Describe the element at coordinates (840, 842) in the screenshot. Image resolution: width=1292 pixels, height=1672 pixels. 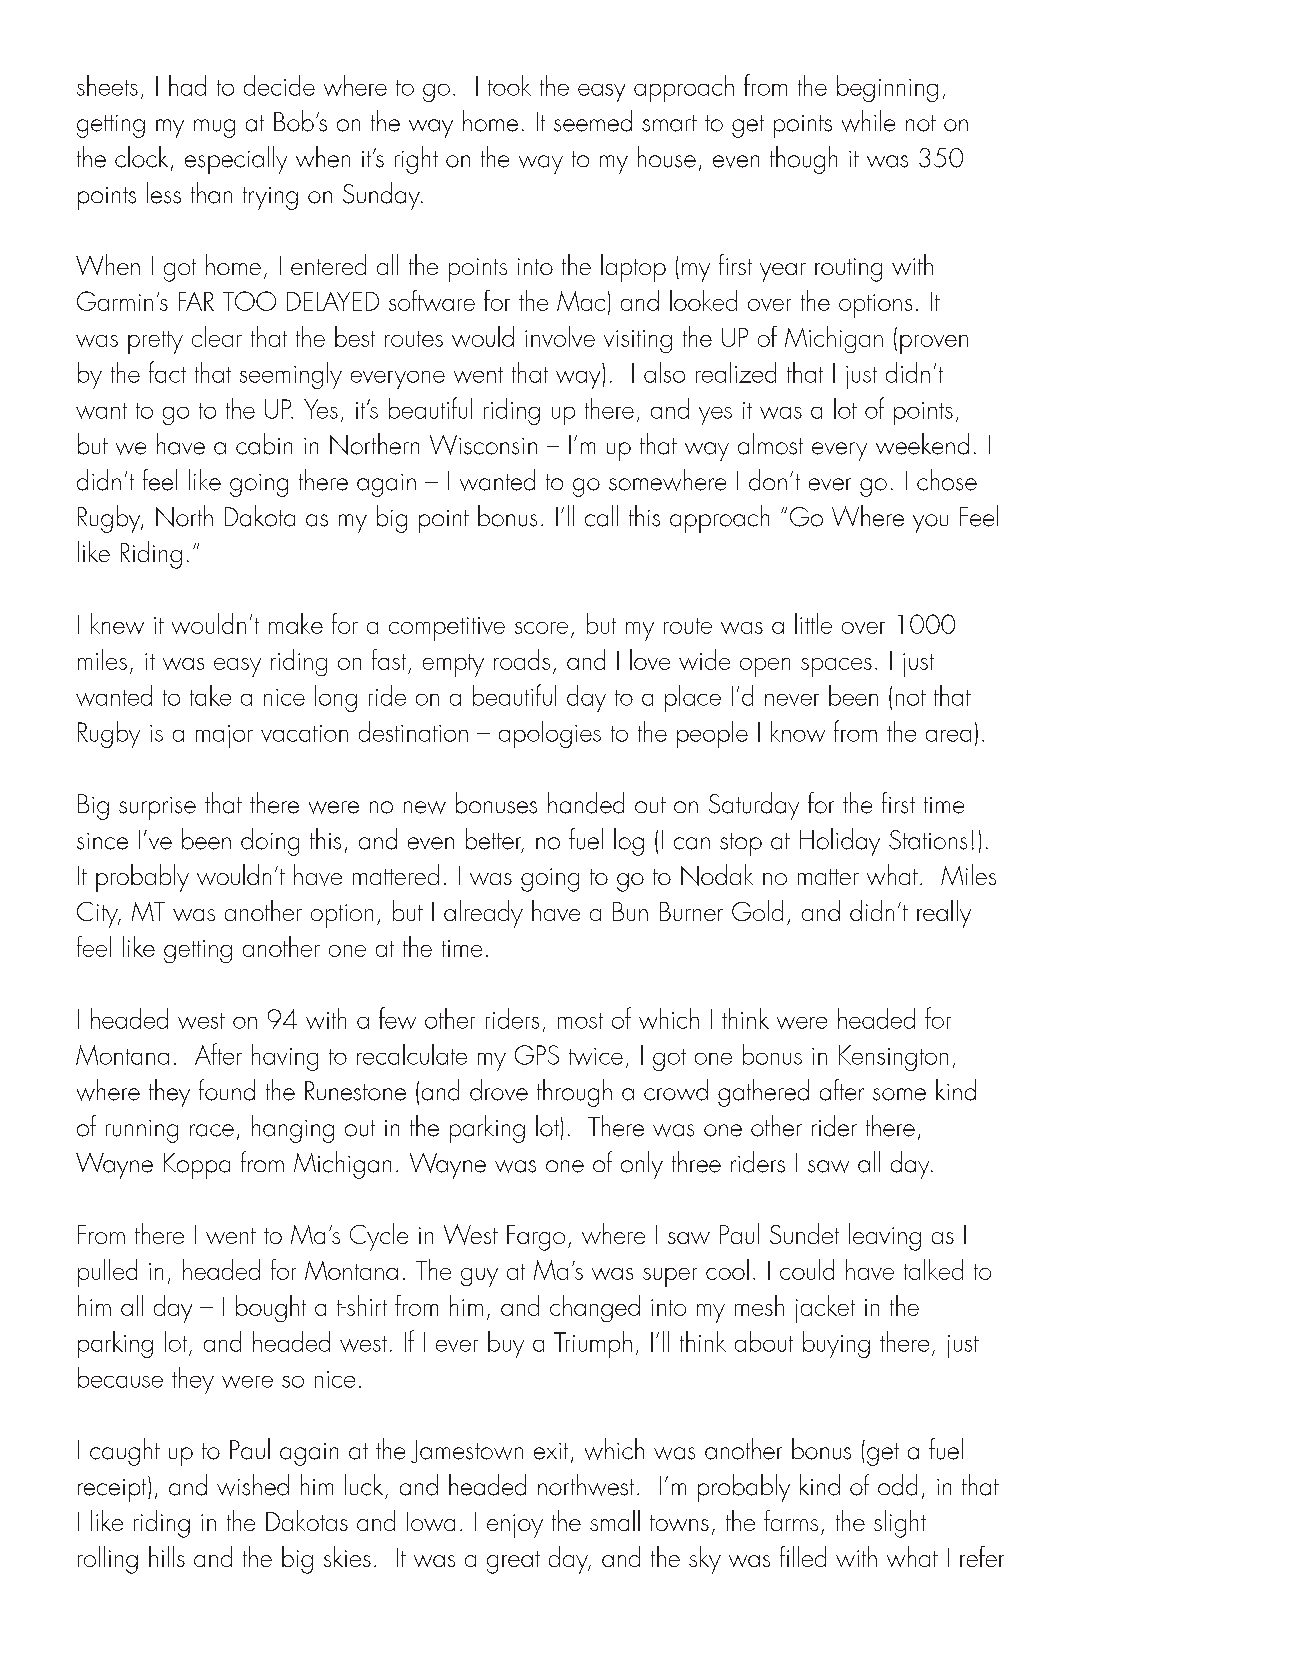
I see `Holiday` at that location.
